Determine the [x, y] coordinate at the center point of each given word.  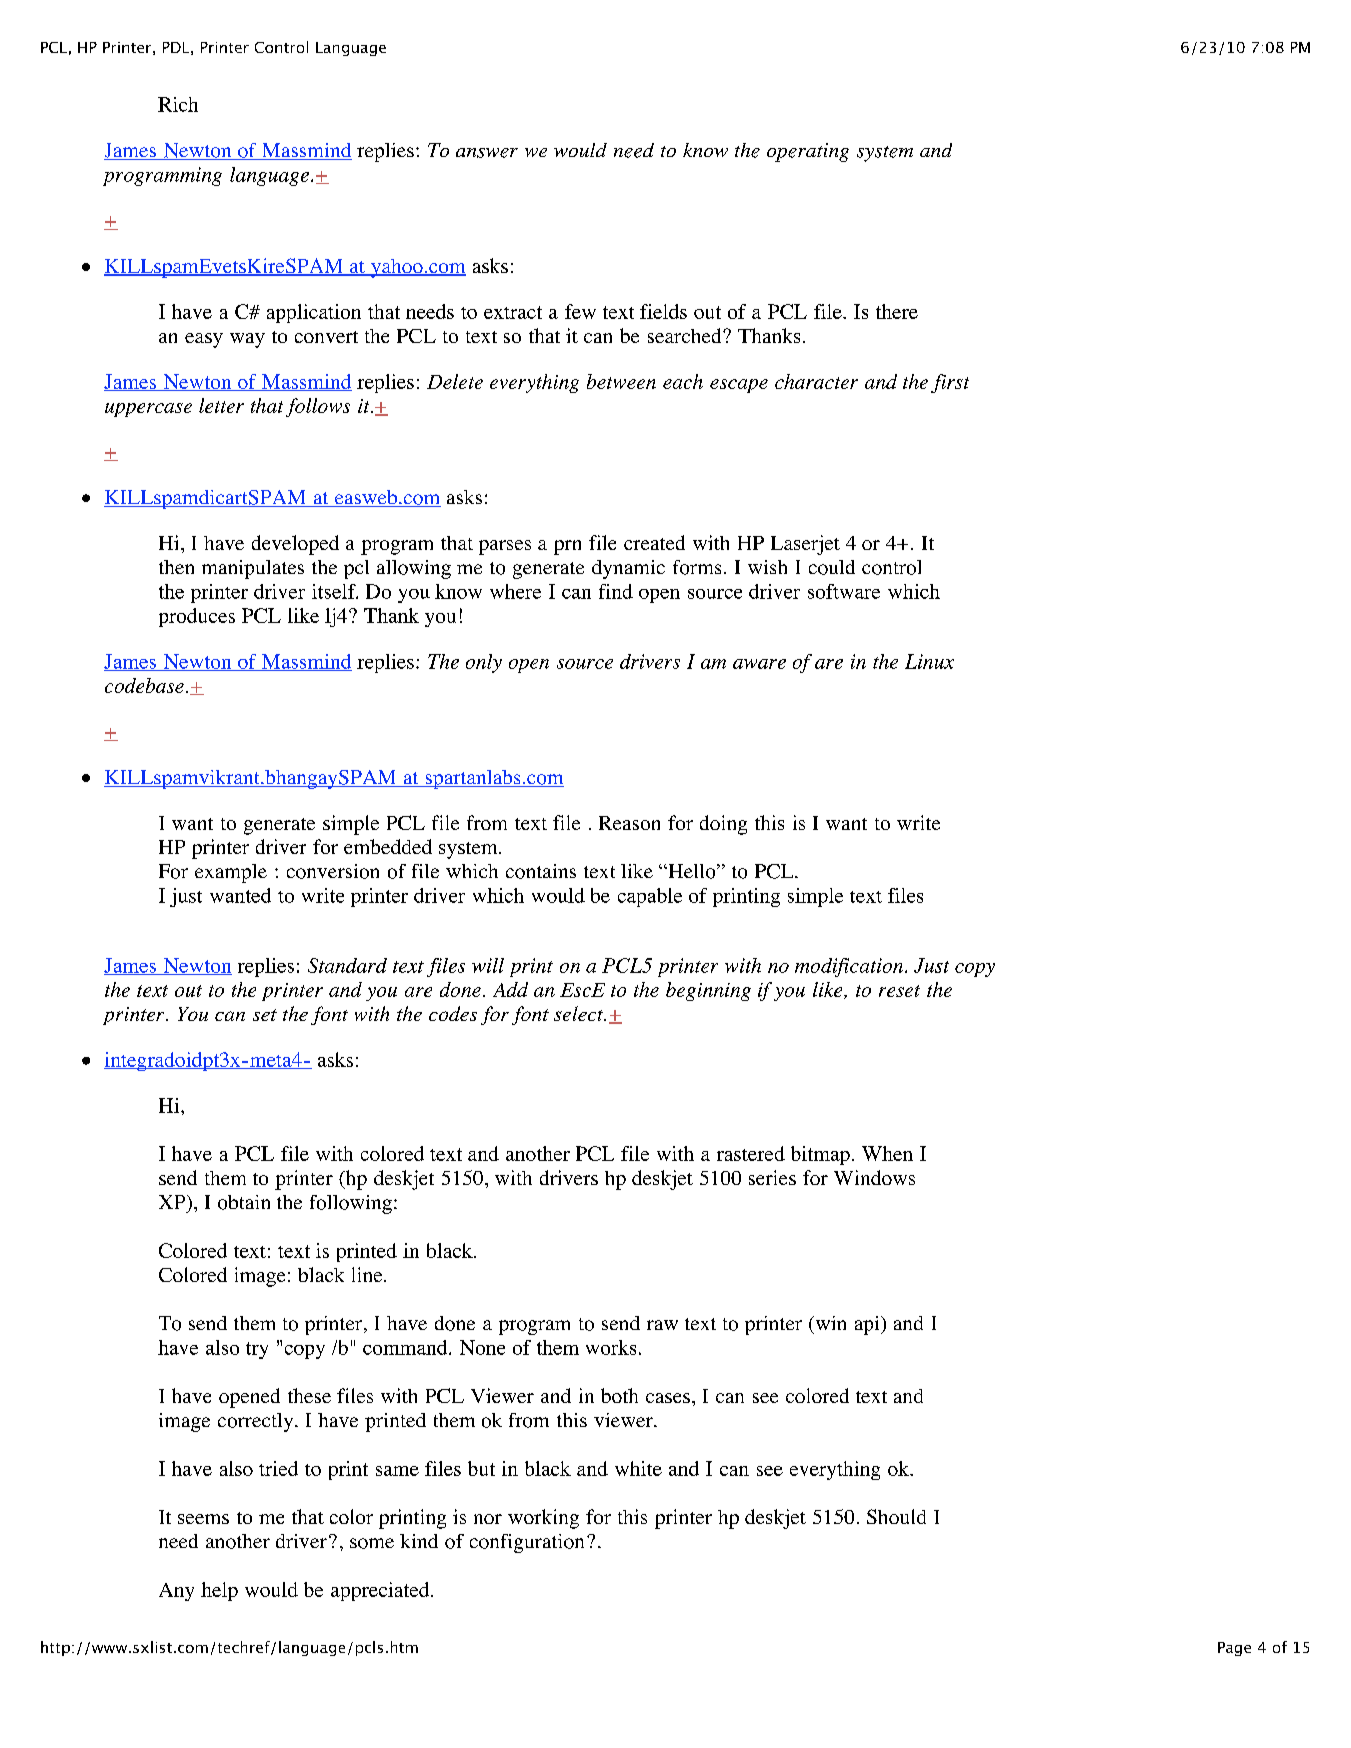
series [772, 1177]
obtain [244, 1202]
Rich [178, 104]
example [231, 873]
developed [295, 545]
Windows [874, 1177]
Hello [692, 871]
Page [1234, 1649]
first [950, 383]
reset [899, 991]
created [654, 542]
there [897, 311]
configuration [527, 1543]
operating [808, 152]
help [219, 1591]
